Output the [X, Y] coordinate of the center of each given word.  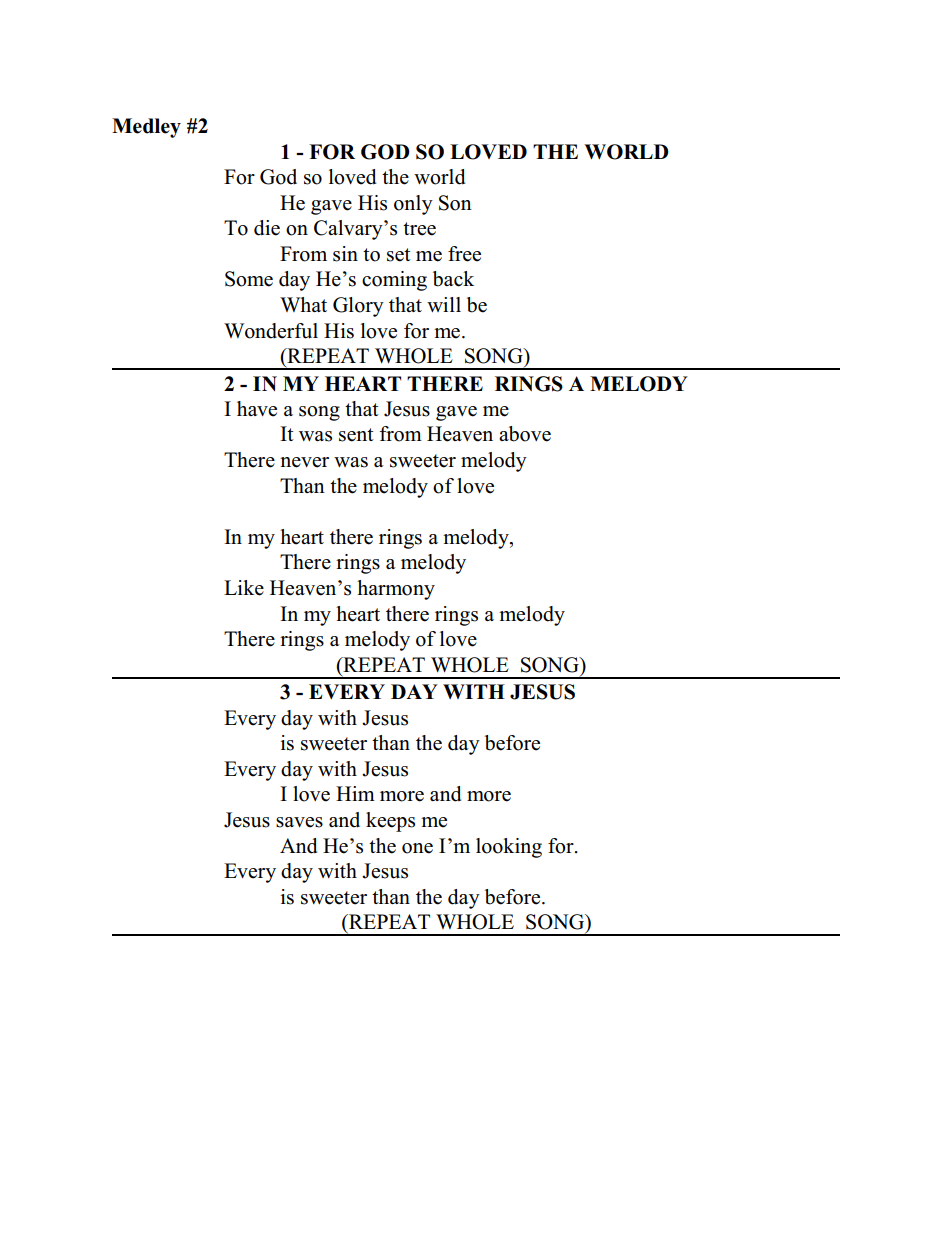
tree [419, 229]
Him [355, 793]
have [257, 409]
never [304, 462]
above [525, 434]
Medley [146, 128]
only [413, 205]
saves [299, 822]
